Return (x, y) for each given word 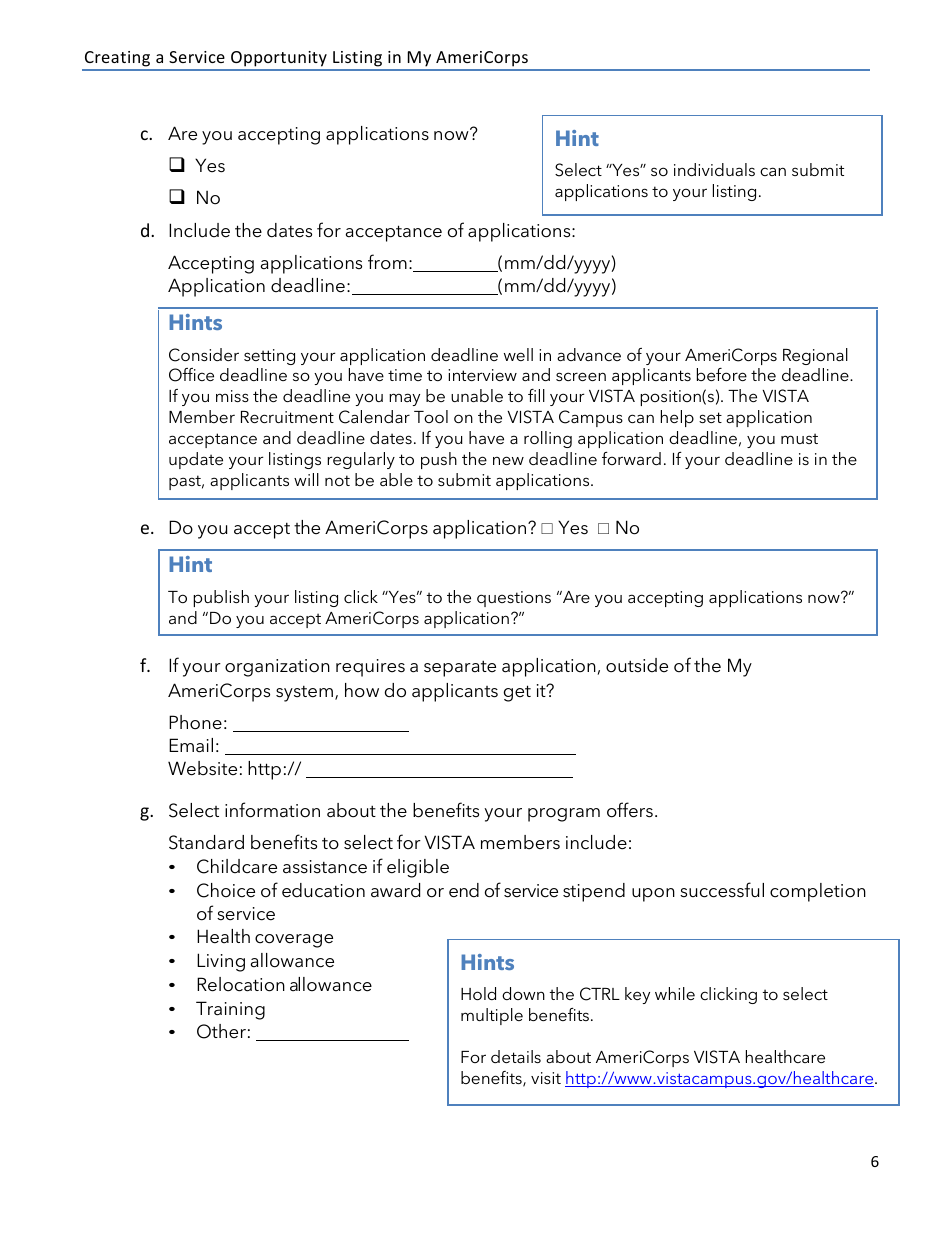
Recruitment (287, 417)
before (722, 374)
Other (221, 1031)
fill (536, 395)
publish (221, 598)
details (516, 1056)
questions (514, 599)
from (387, 262)
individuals (714, 169)
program (564, 815)
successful (722, 890)
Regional (815, 356)
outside (637, 665)
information (272, 810)
